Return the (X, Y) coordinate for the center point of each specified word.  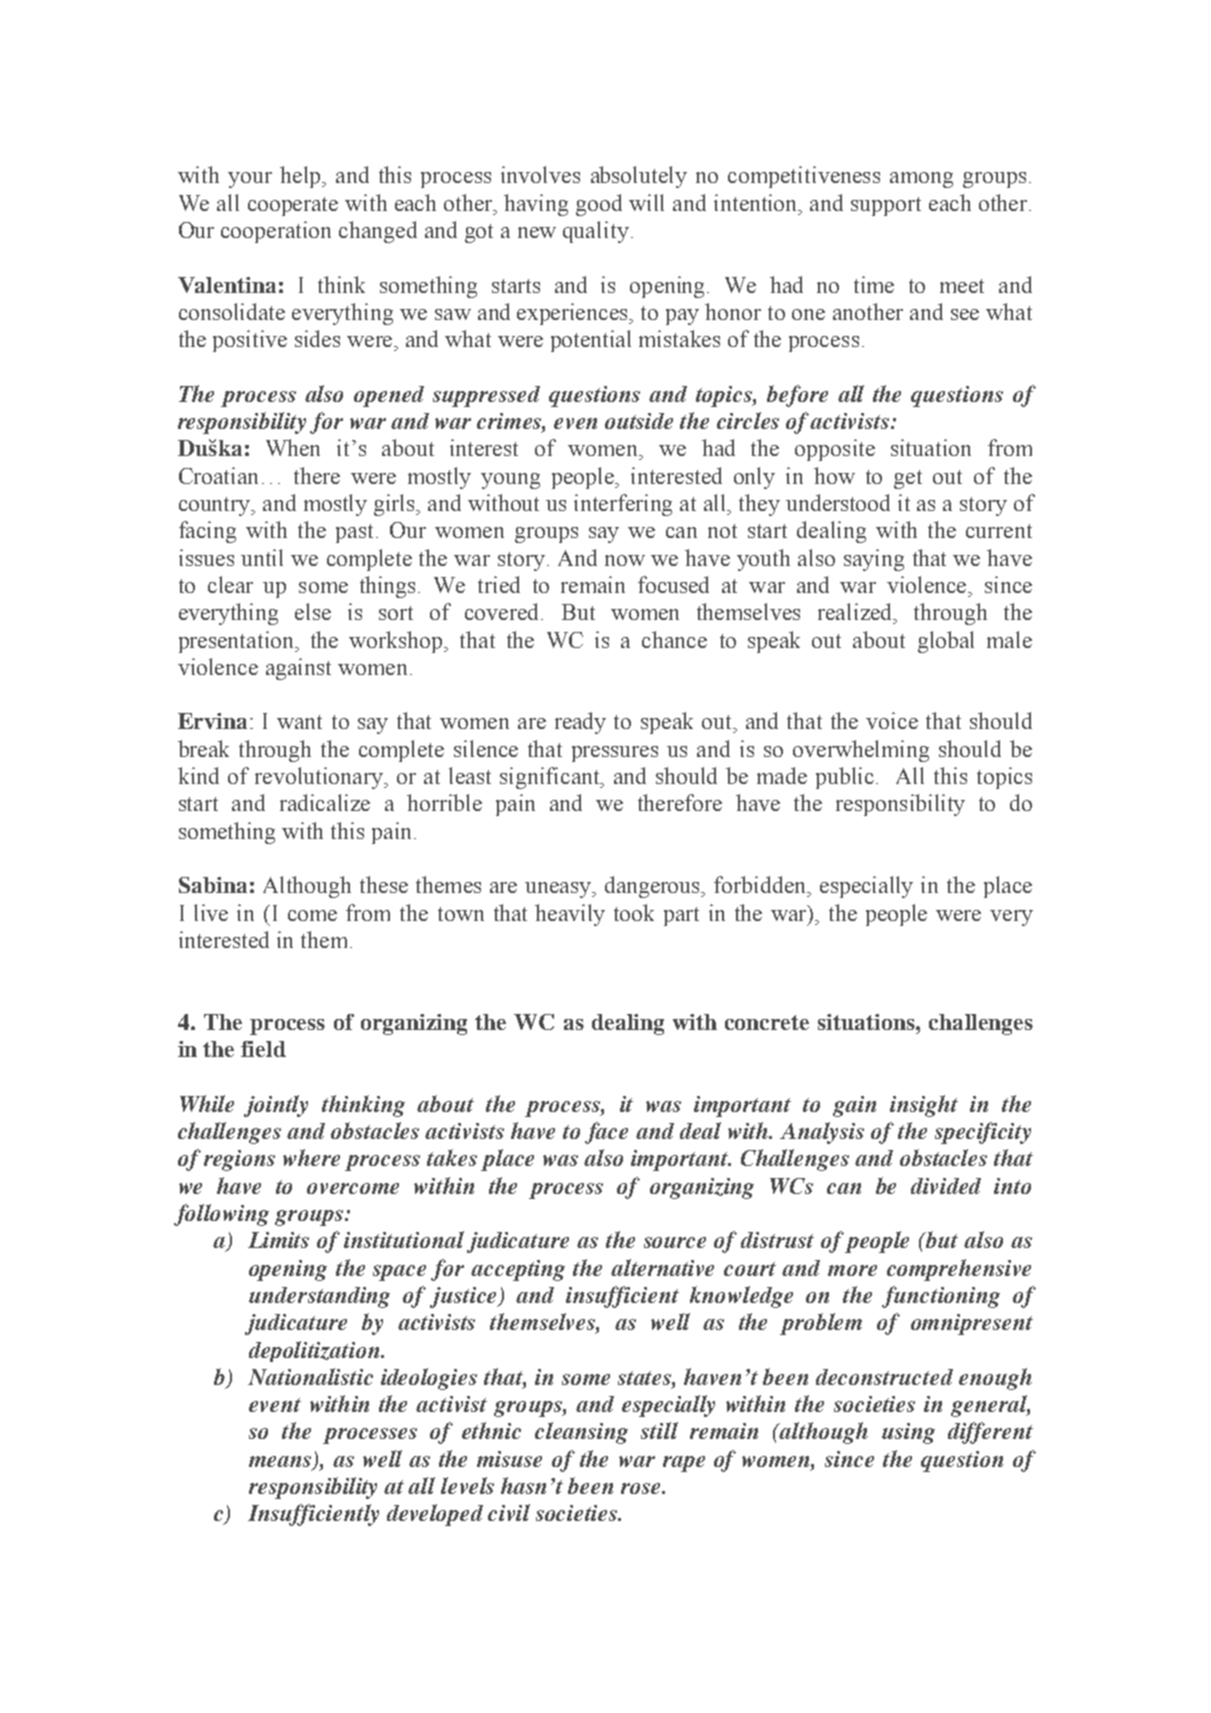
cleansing (581, 1433)
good (599, 205)
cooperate (293, 206)
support (886, 206)
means (281, 1463)
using (908, 1433)
